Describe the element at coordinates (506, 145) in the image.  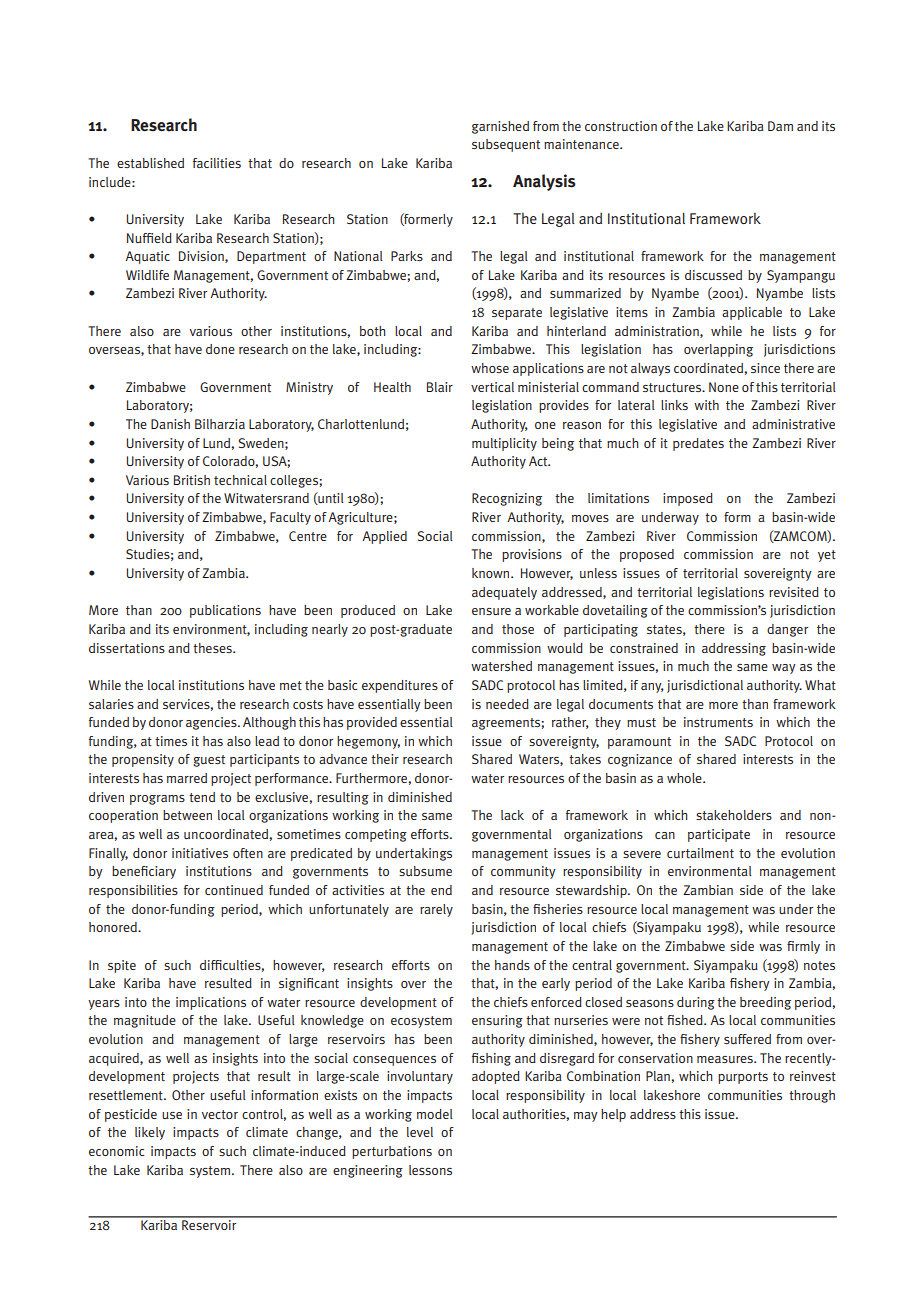
I see `subsequent` at that location.
